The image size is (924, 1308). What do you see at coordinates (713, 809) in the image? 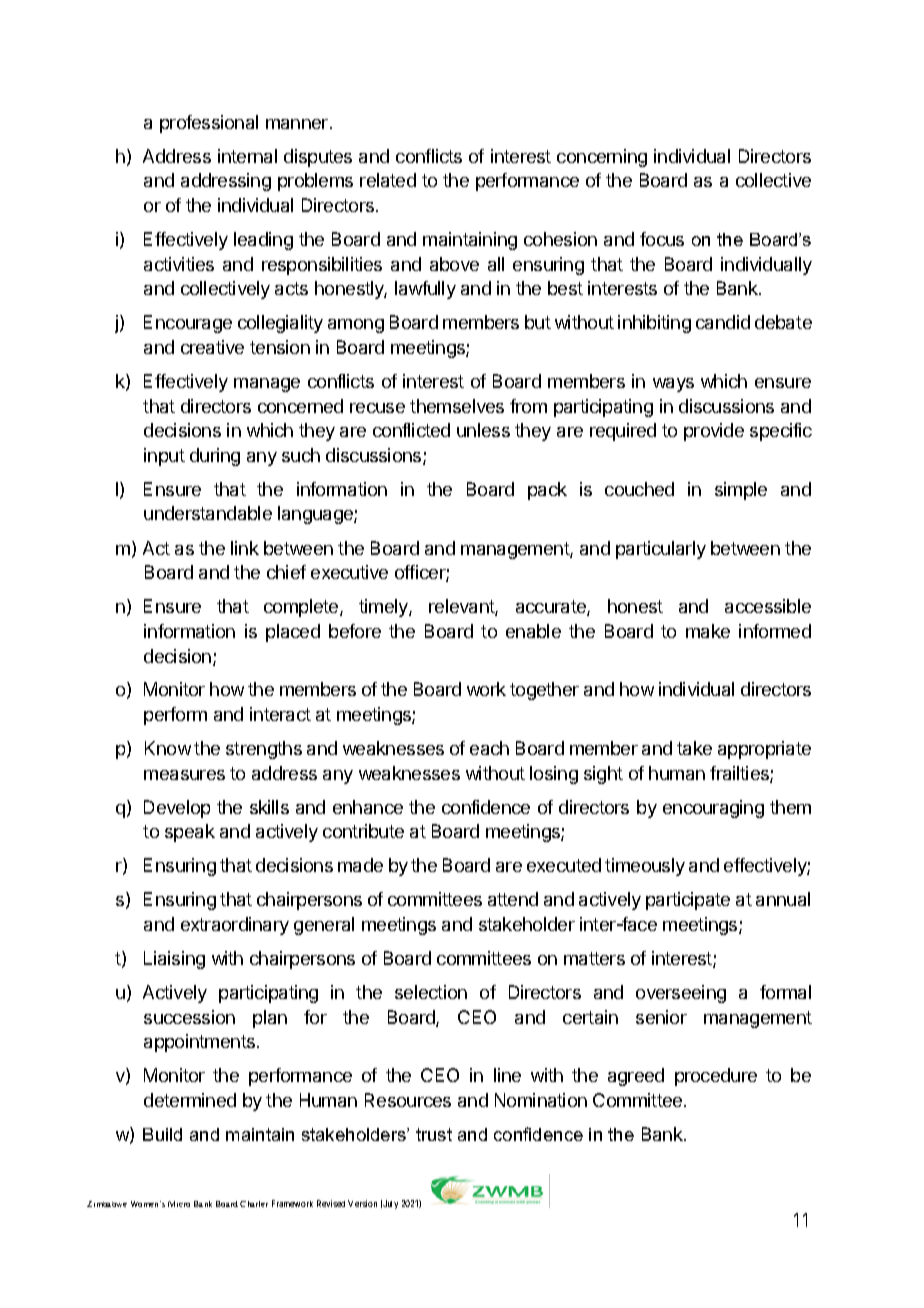
I see `encouraging` at bounding box center [713, 809].
